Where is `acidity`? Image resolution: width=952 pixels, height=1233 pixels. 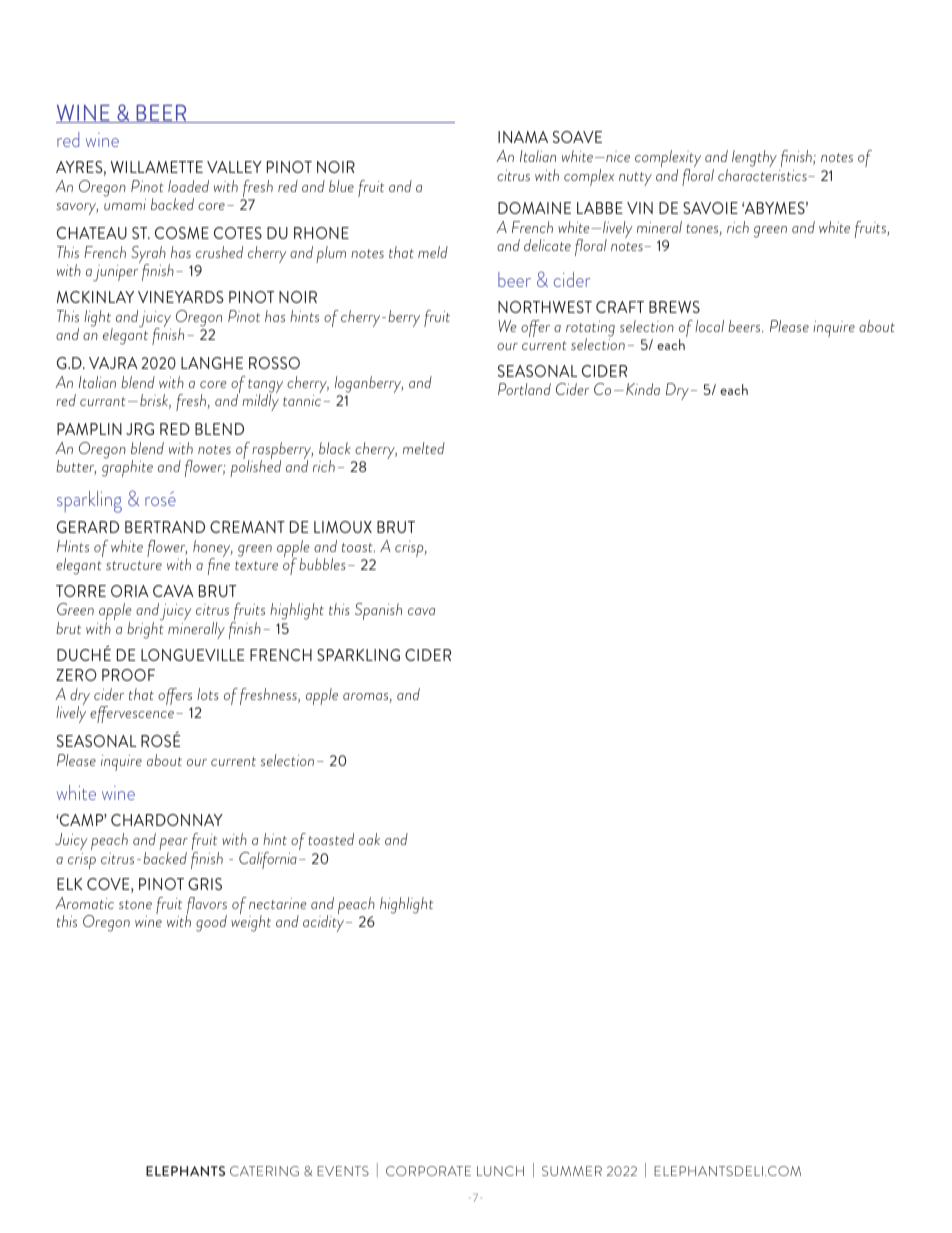 acidity is located at coordinates (325, 923).
